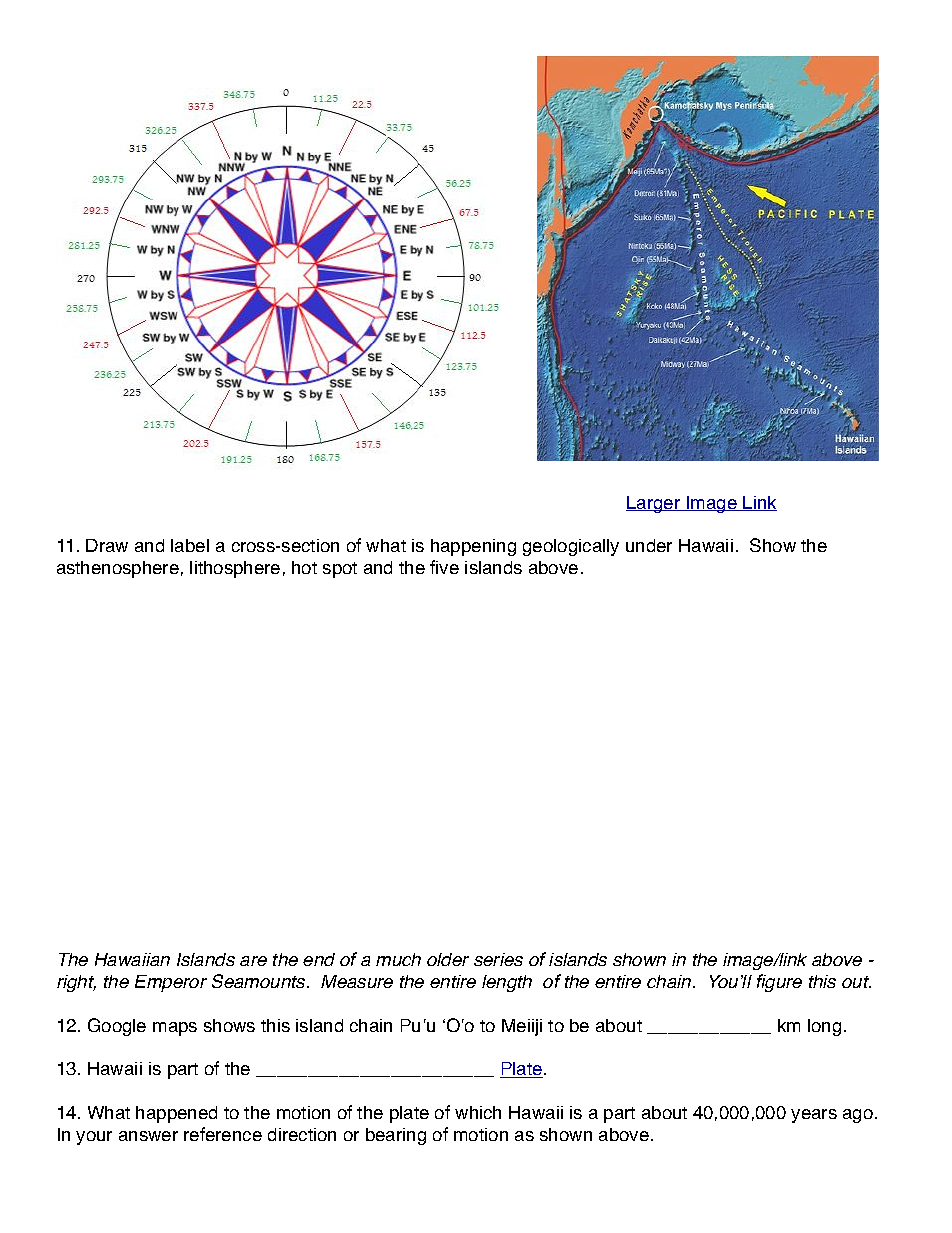  What do you see at coordinates (473, 547) in the page?
I see `happening` at bounding box center [473, 547].
